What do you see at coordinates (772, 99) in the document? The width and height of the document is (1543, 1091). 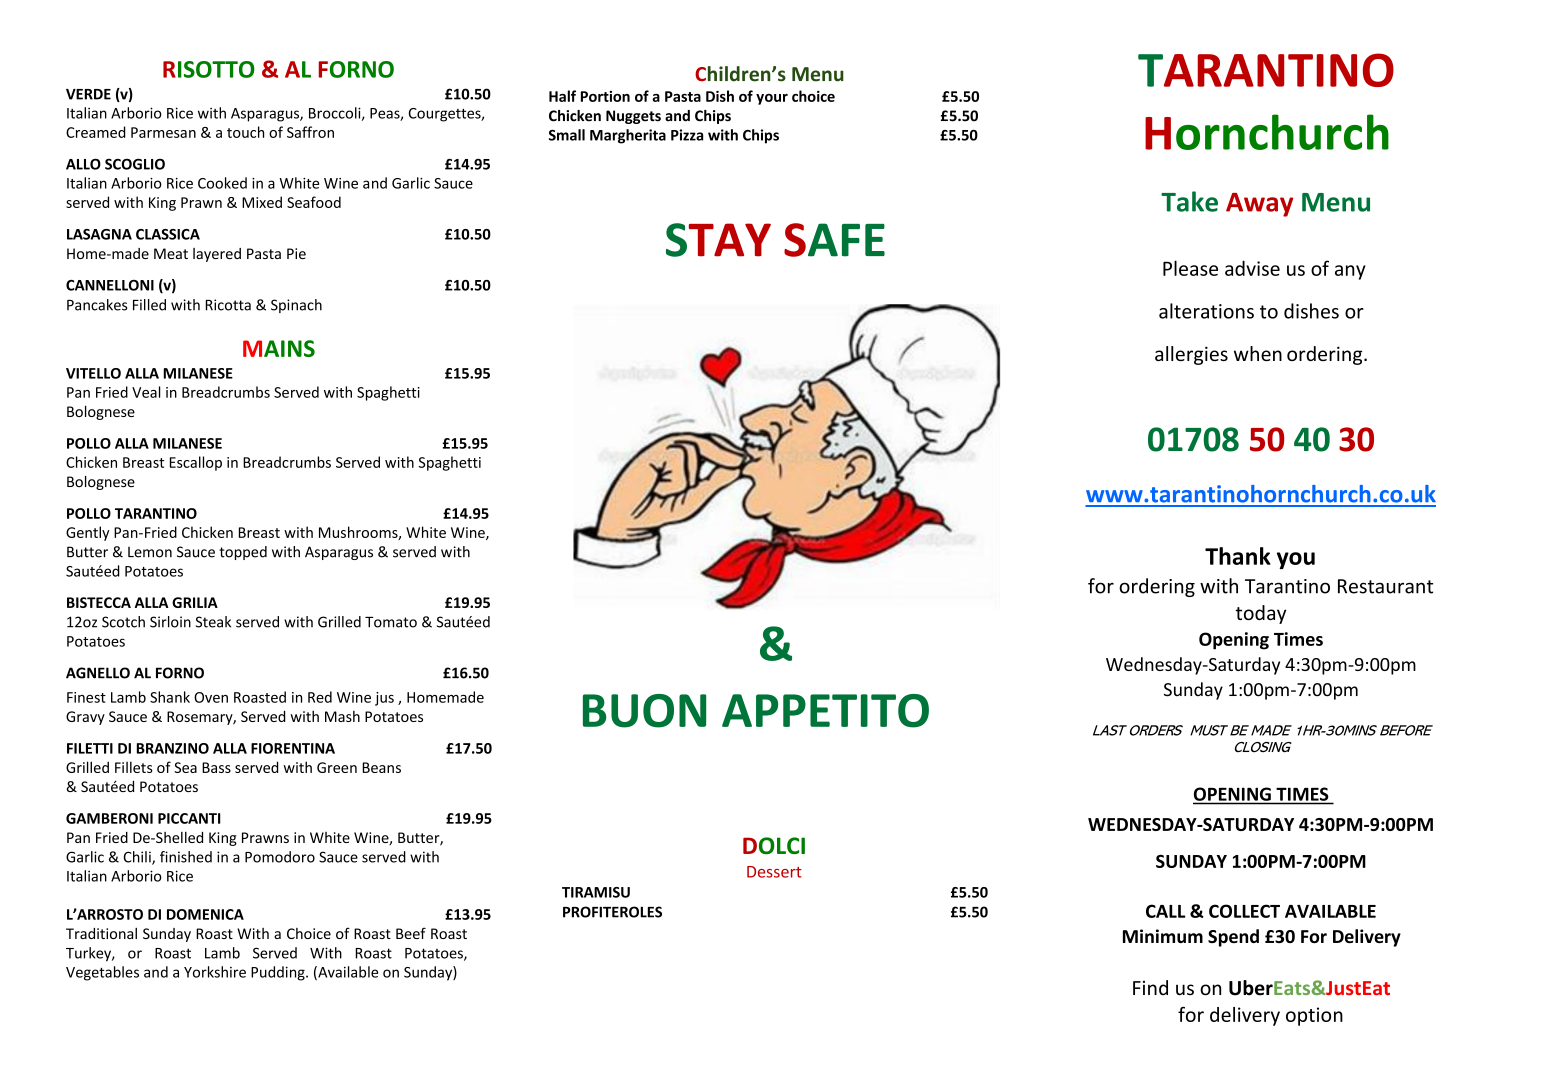 I see `your` at bounding box center [772, 99].
